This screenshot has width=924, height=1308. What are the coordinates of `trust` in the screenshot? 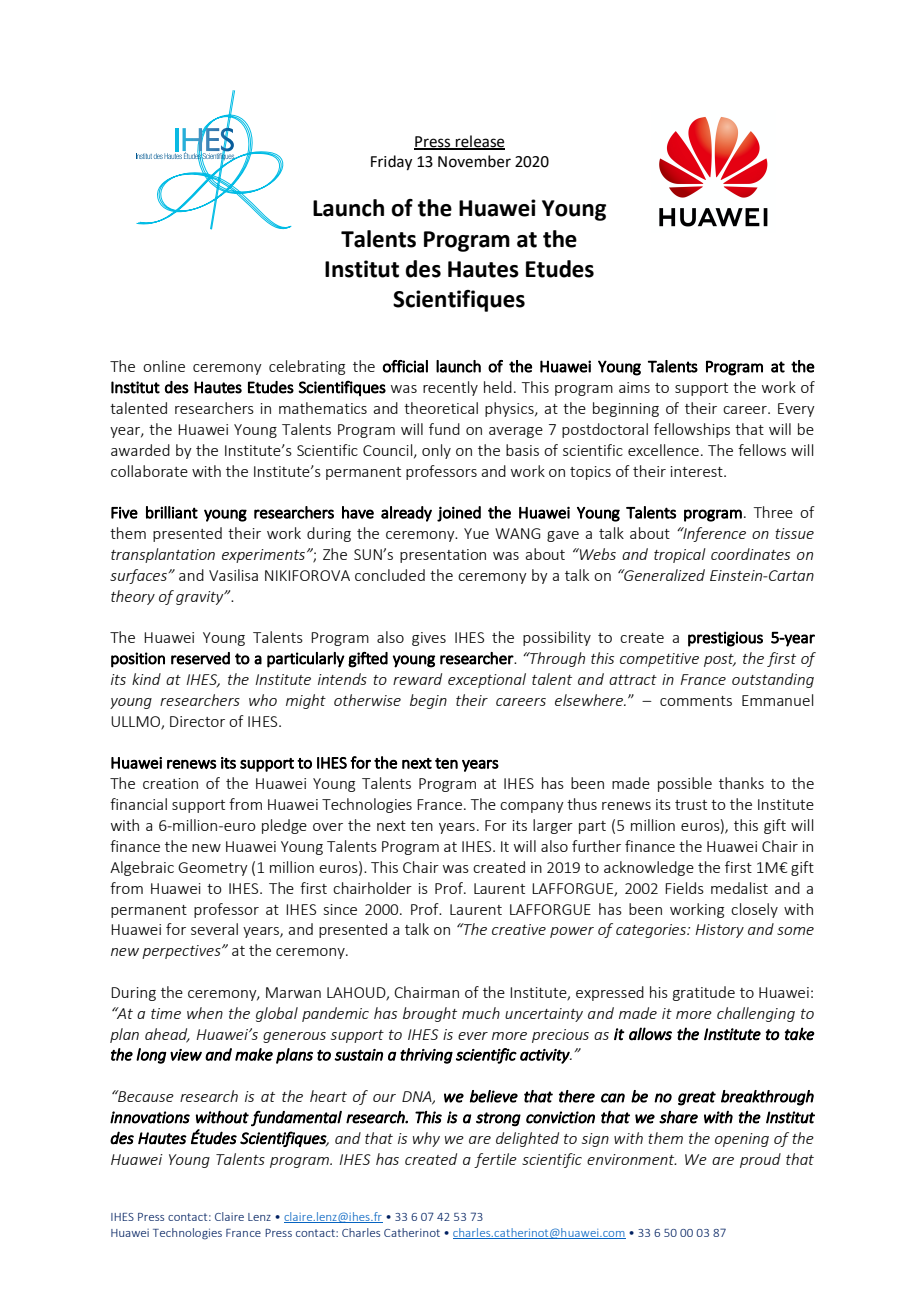 It's located at (691, 805).
